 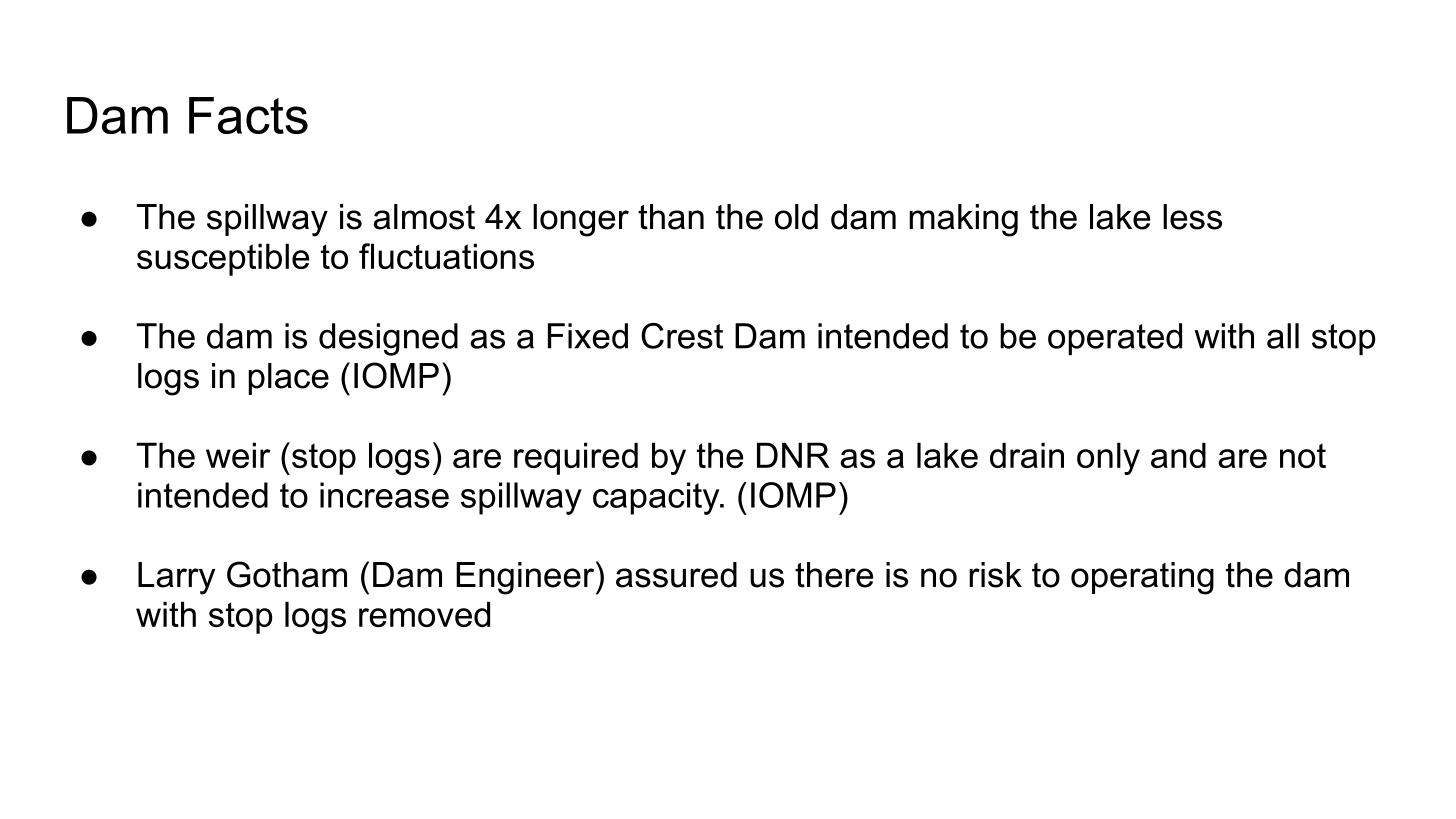 What do you see at coordinates (287, 574) in the screenshot?
I see `Gotham` at bounding box center [287, 574].
